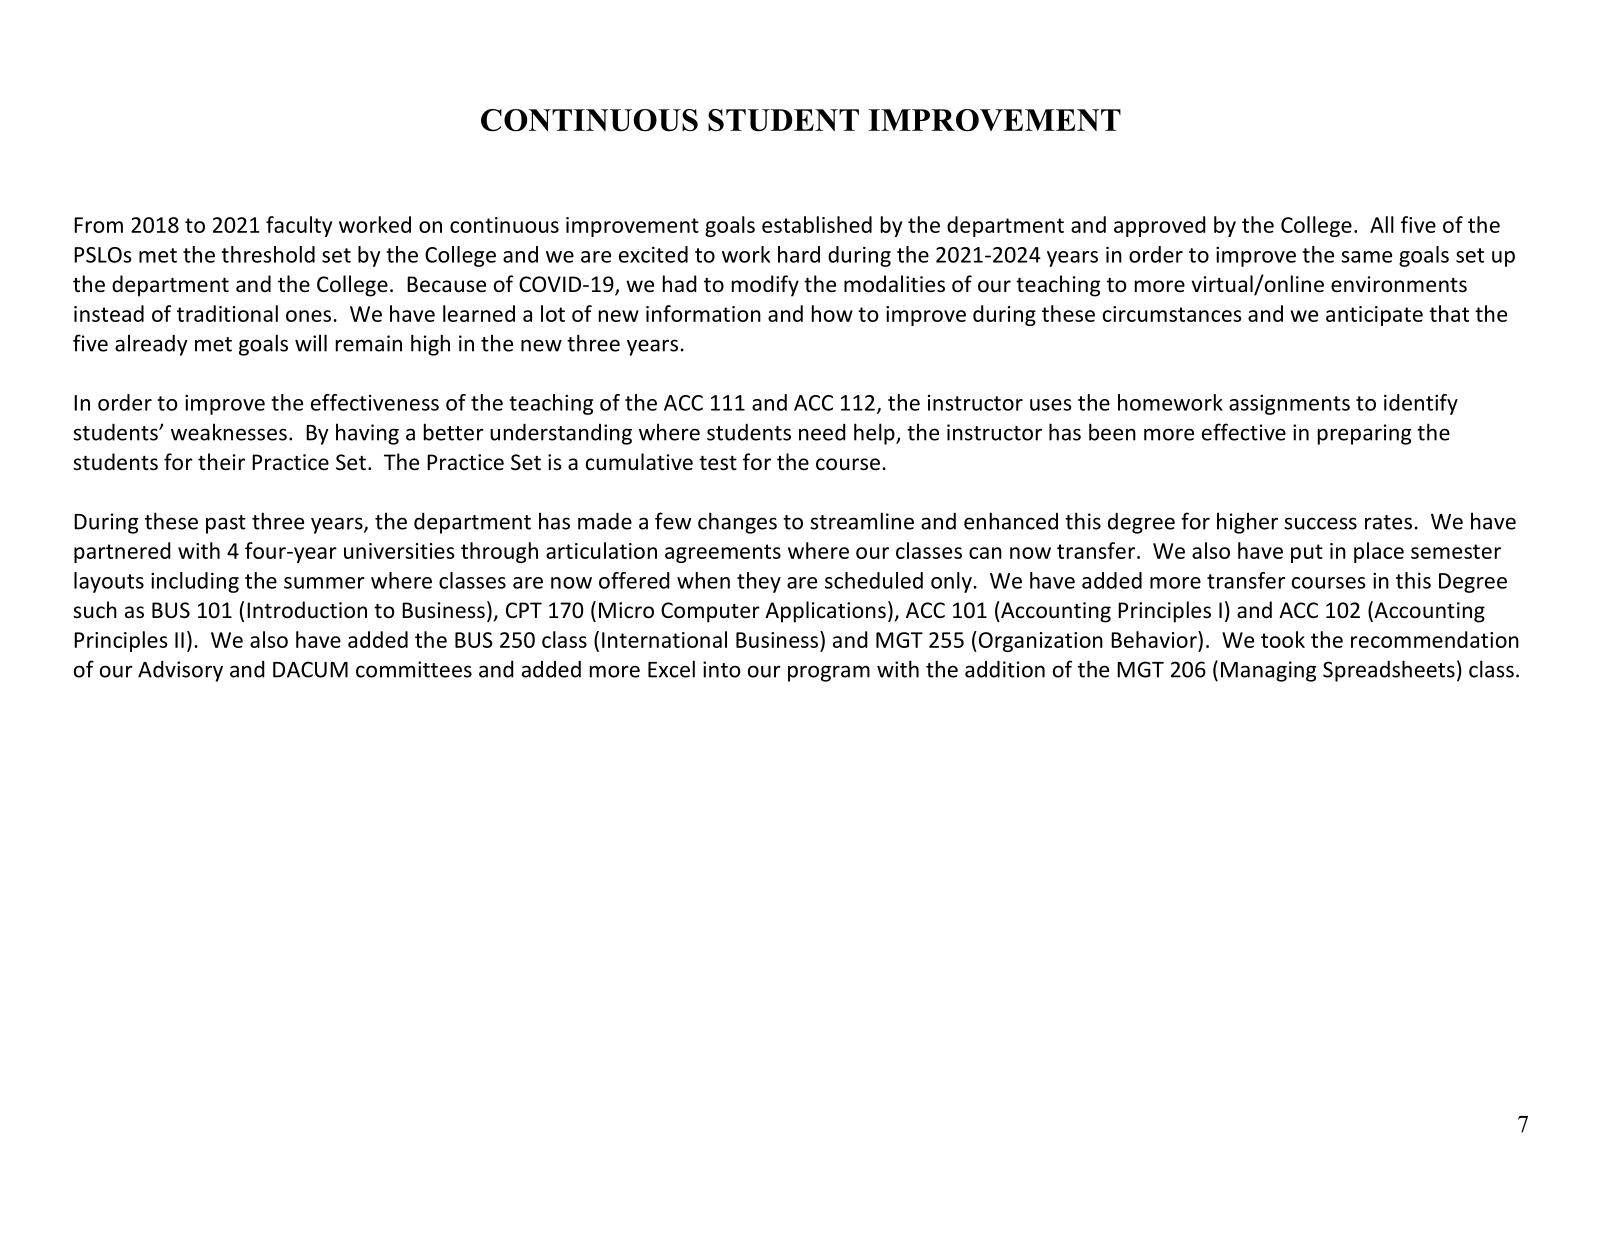 The width and height of the document is (1602, 1238). I want to click on established, so click(817, 224).
